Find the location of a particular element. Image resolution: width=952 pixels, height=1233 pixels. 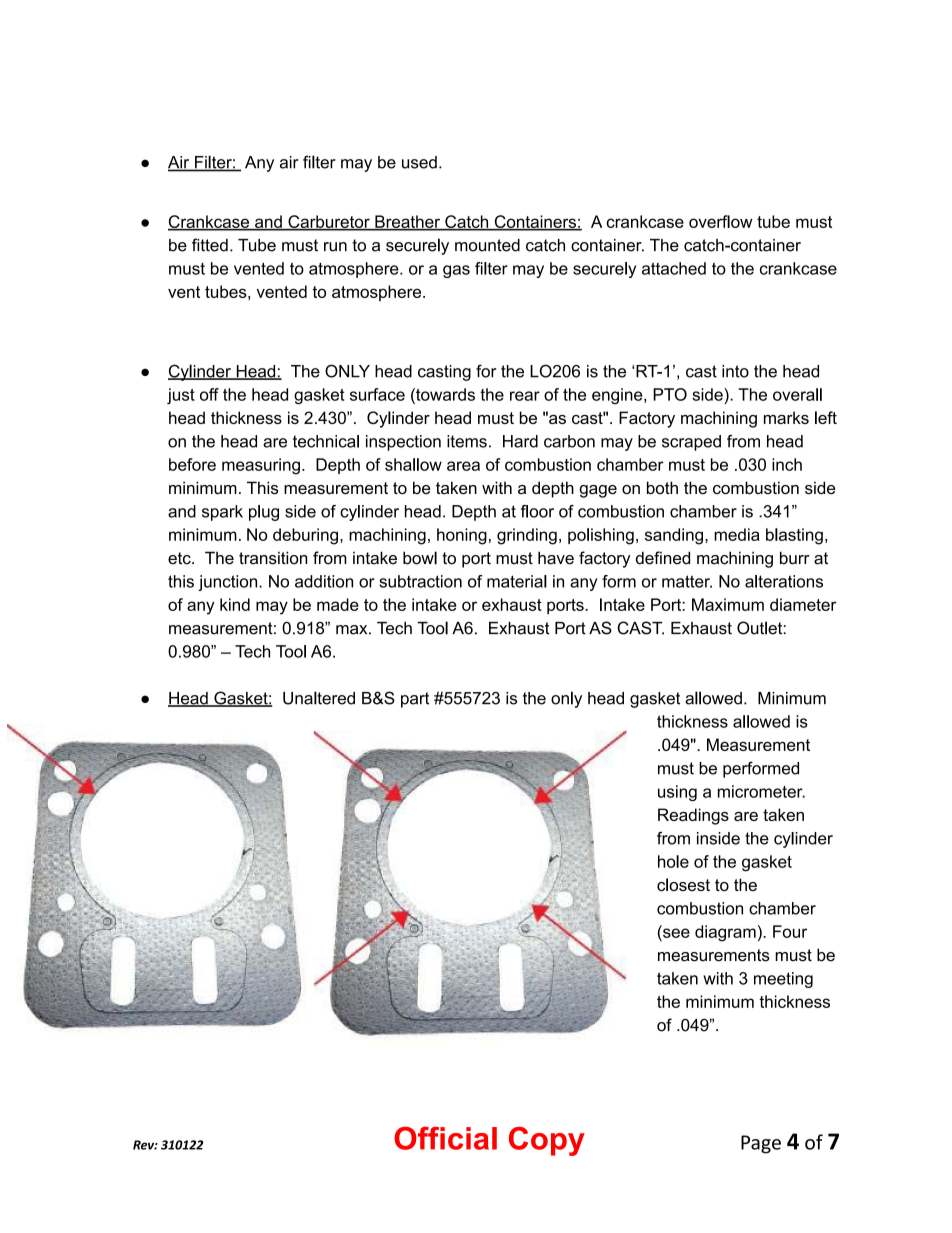

Official is located at coordinates (445, 1138).
